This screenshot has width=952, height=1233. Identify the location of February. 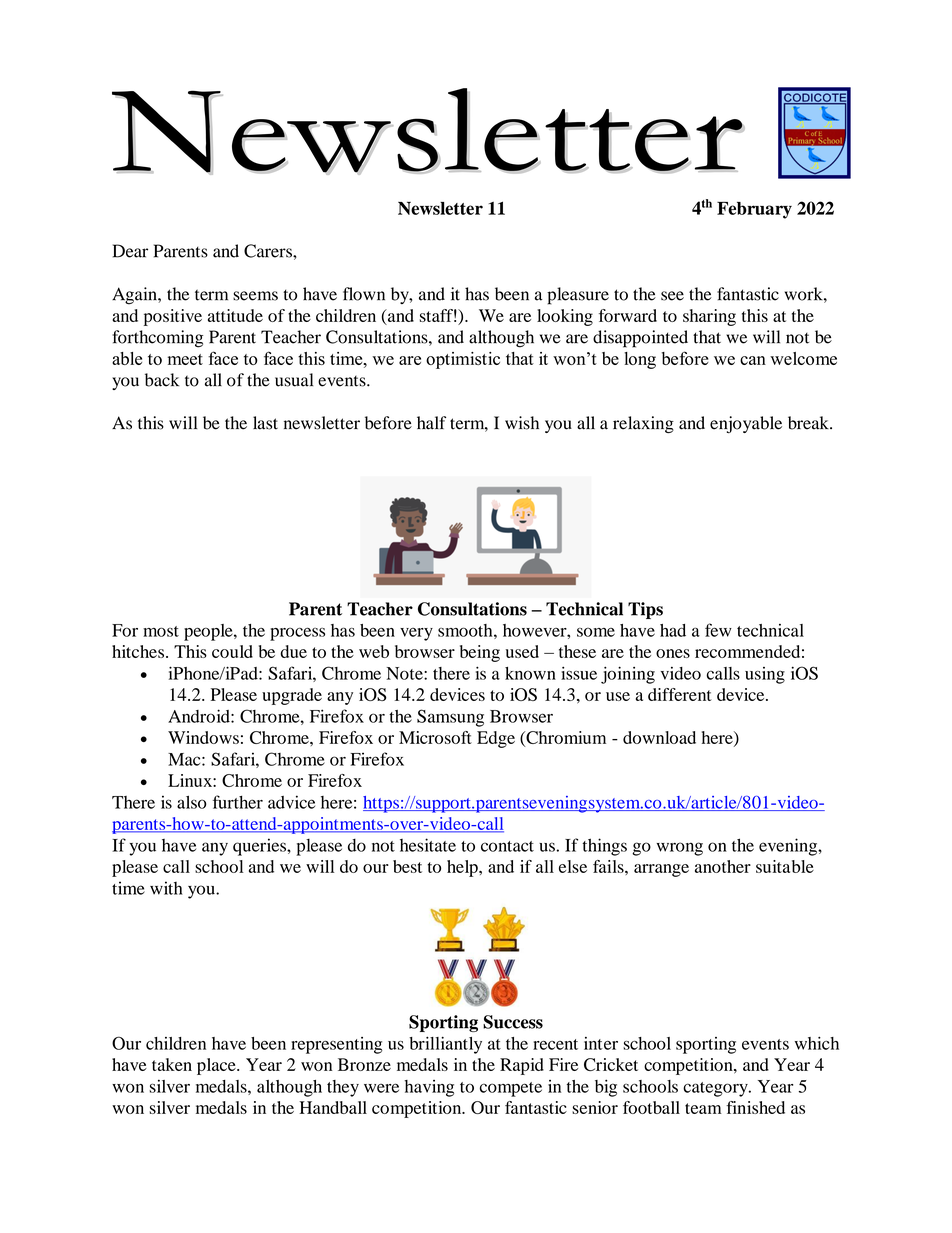
(754, 210).
